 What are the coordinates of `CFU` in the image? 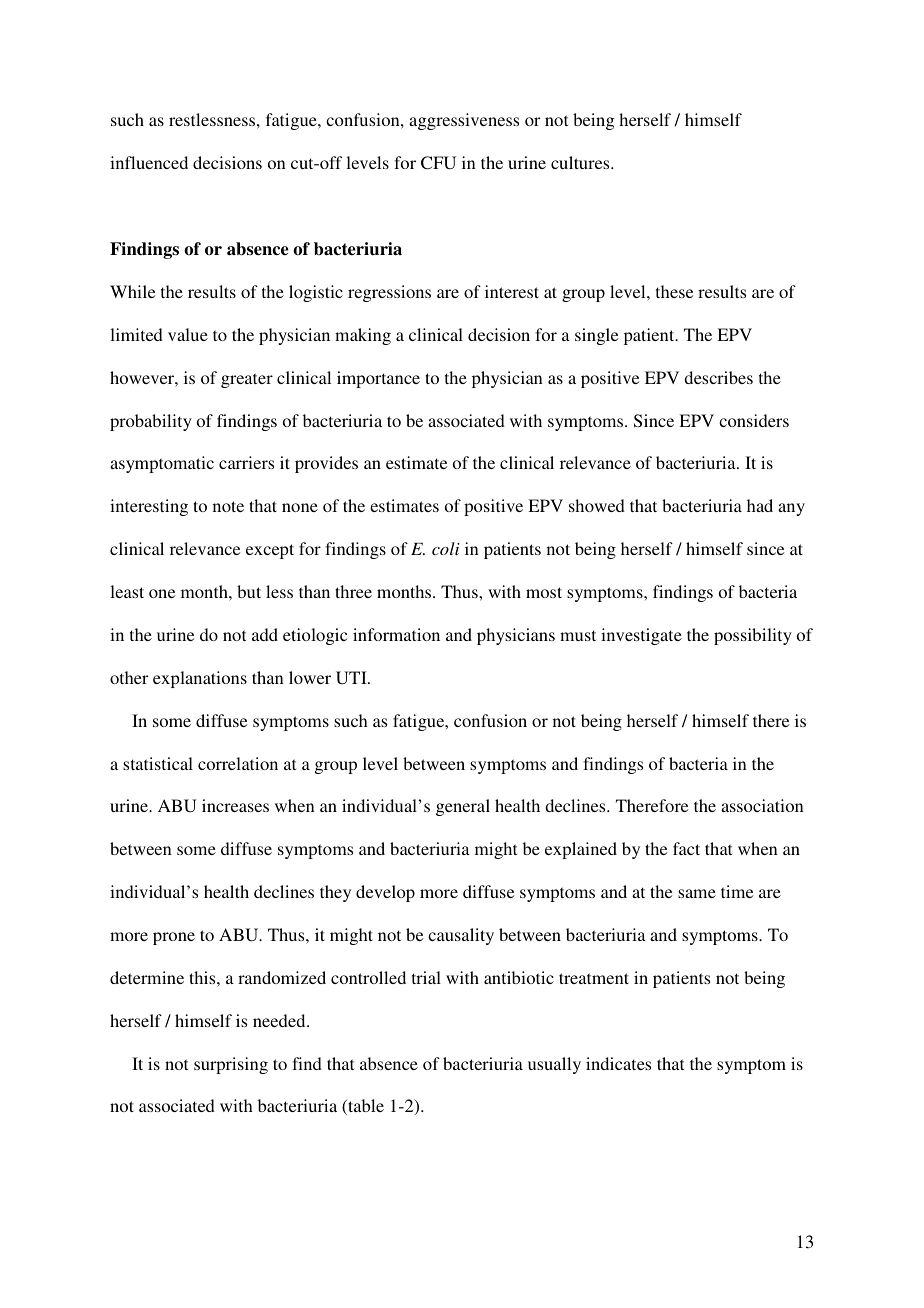 It's located at (438, 163).
